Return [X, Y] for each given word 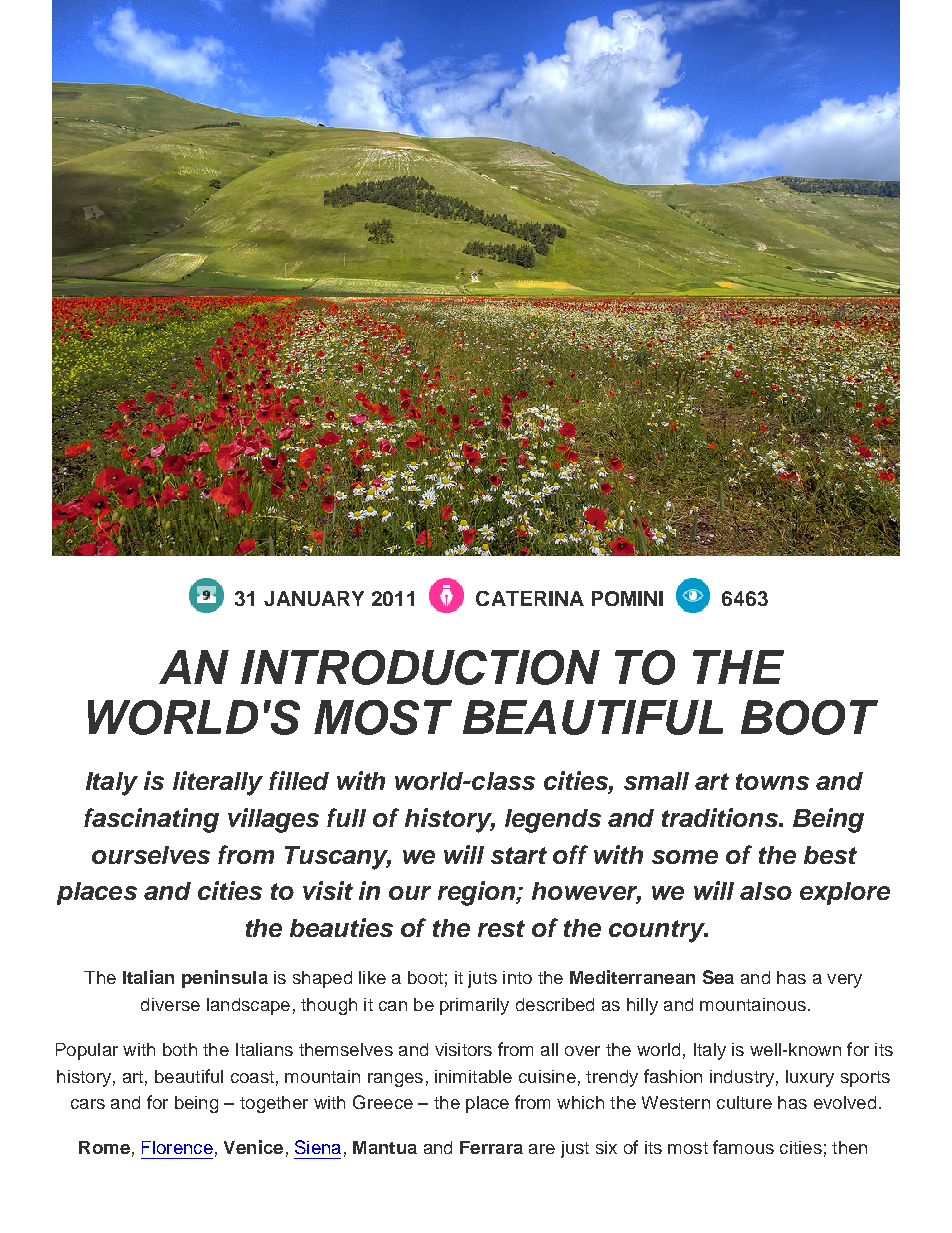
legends [553, 821]
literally [218, 783]
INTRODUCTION [420, 667]
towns [772, 781]
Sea [718, 977]
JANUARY [314, 598]
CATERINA [530, 598]
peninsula [225, 979]
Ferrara [491, 1147]
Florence [177, 1147]
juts [482, 979]
